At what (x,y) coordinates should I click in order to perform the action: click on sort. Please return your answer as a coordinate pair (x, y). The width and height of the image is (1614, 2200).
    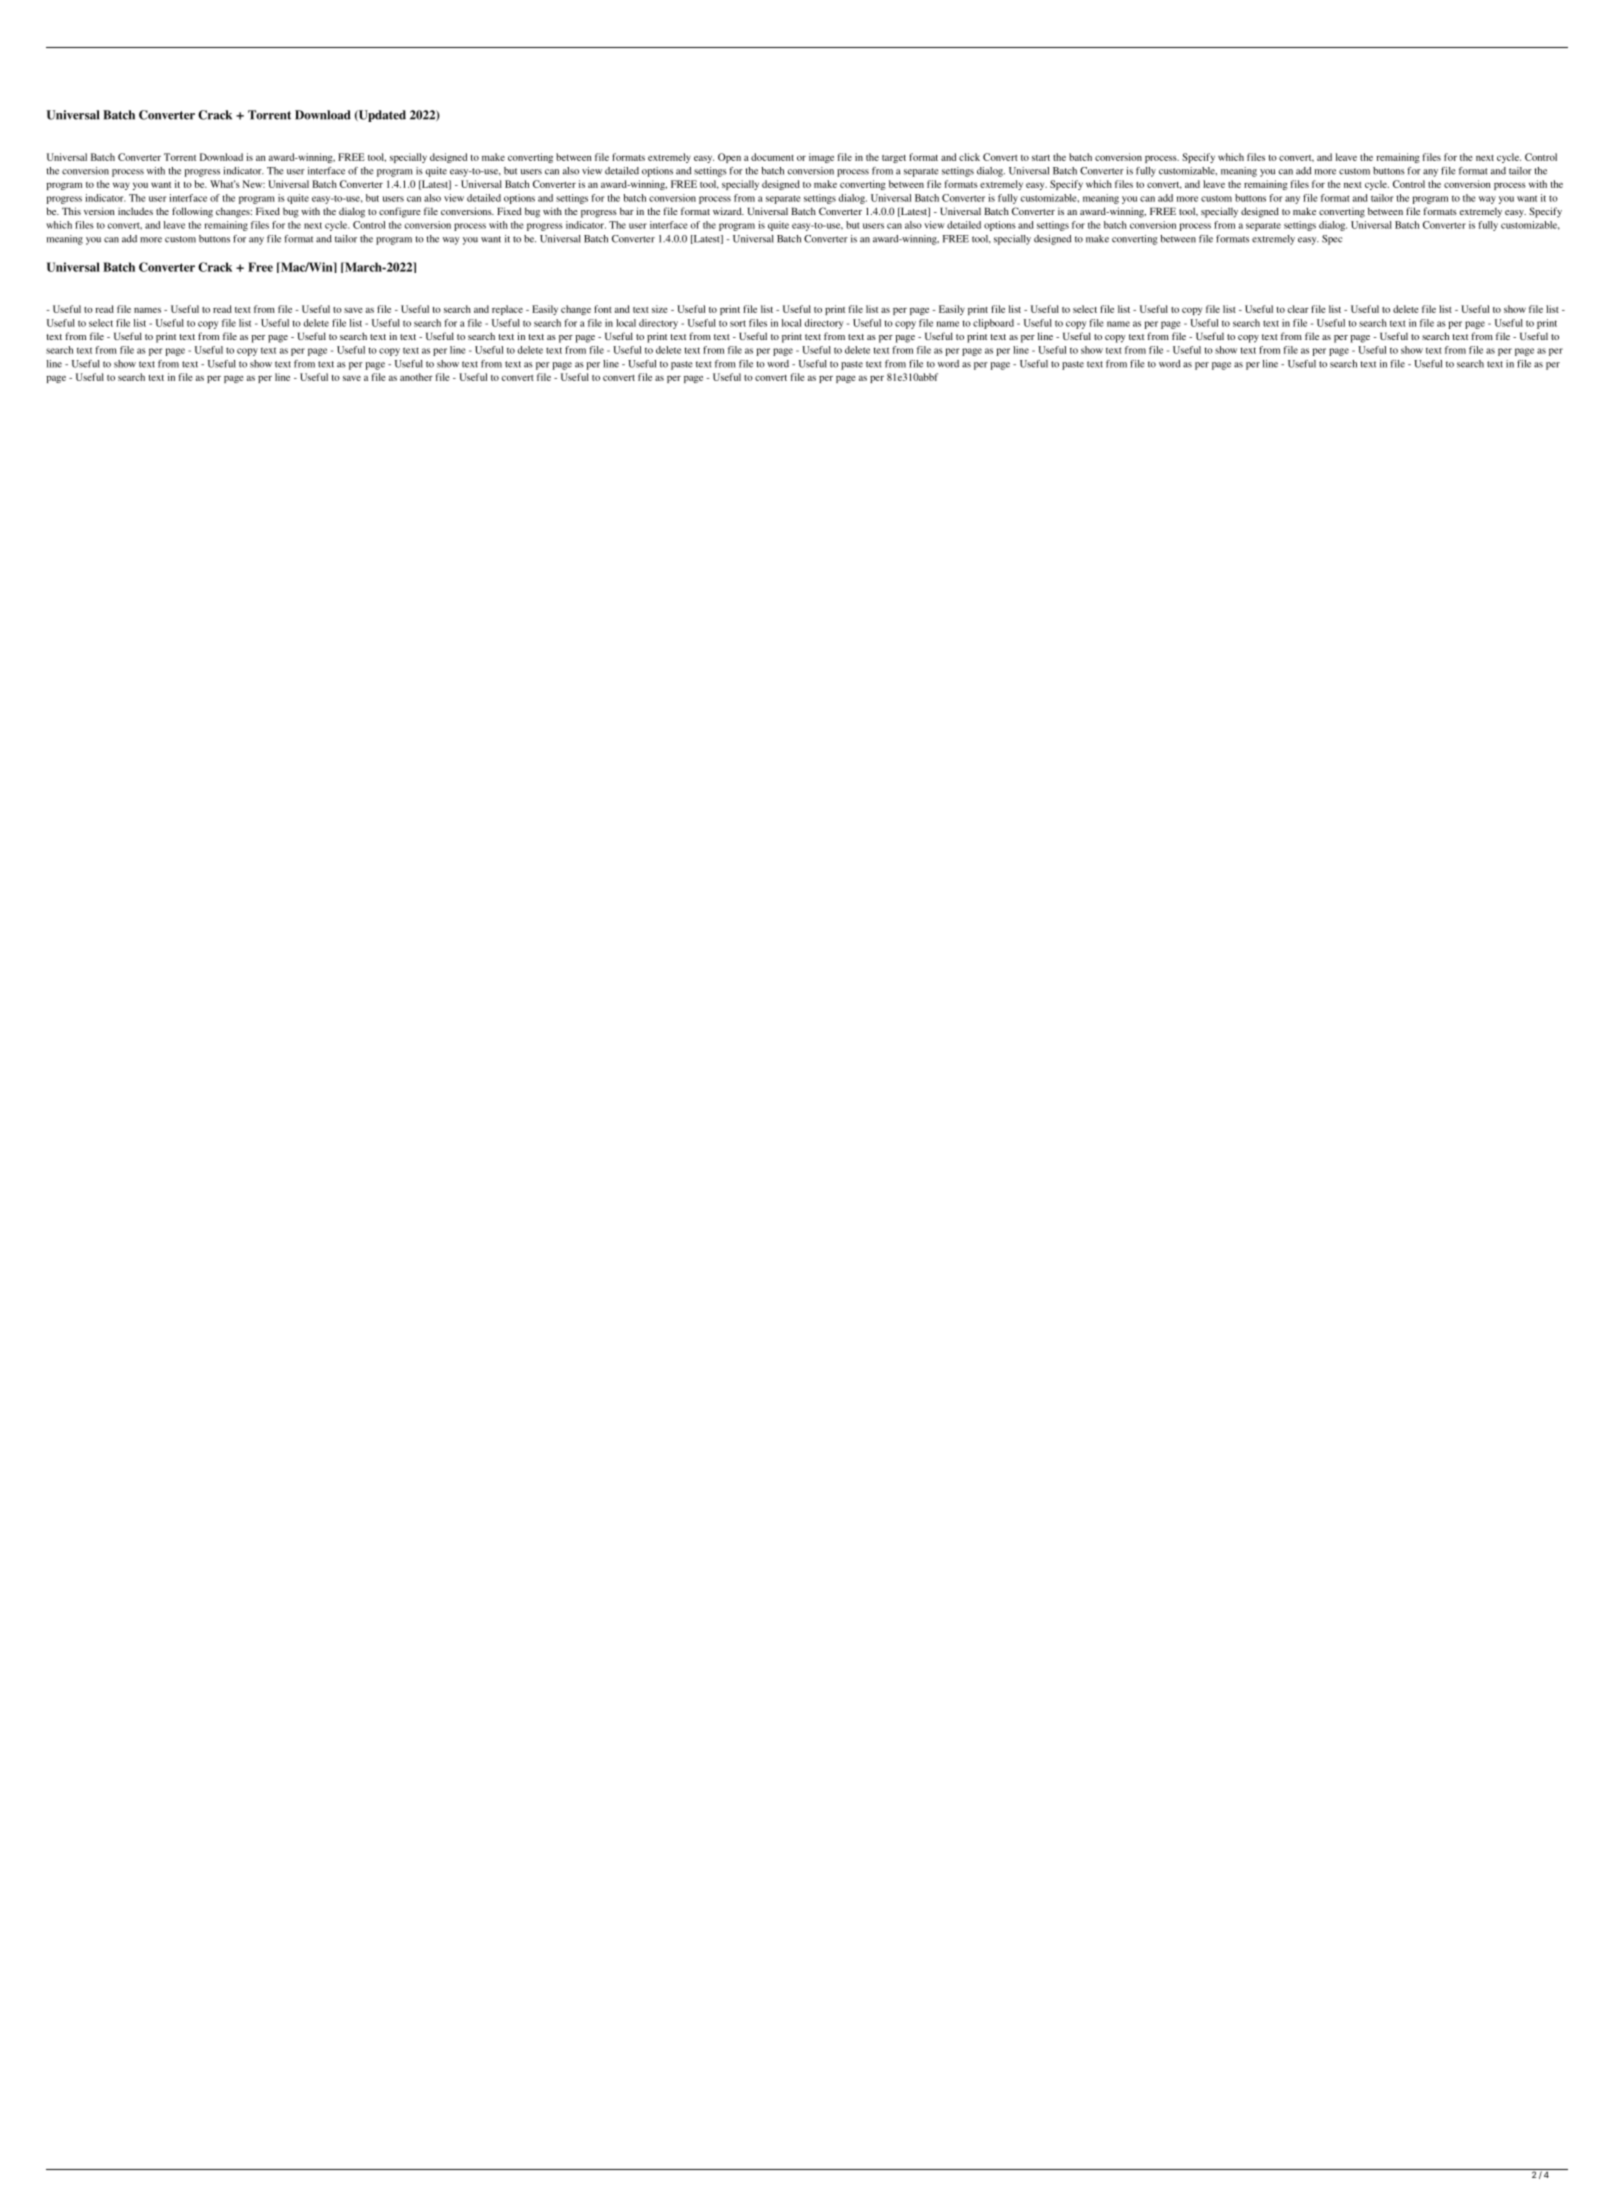
    Looking at the image, I should click on (738, 323).
